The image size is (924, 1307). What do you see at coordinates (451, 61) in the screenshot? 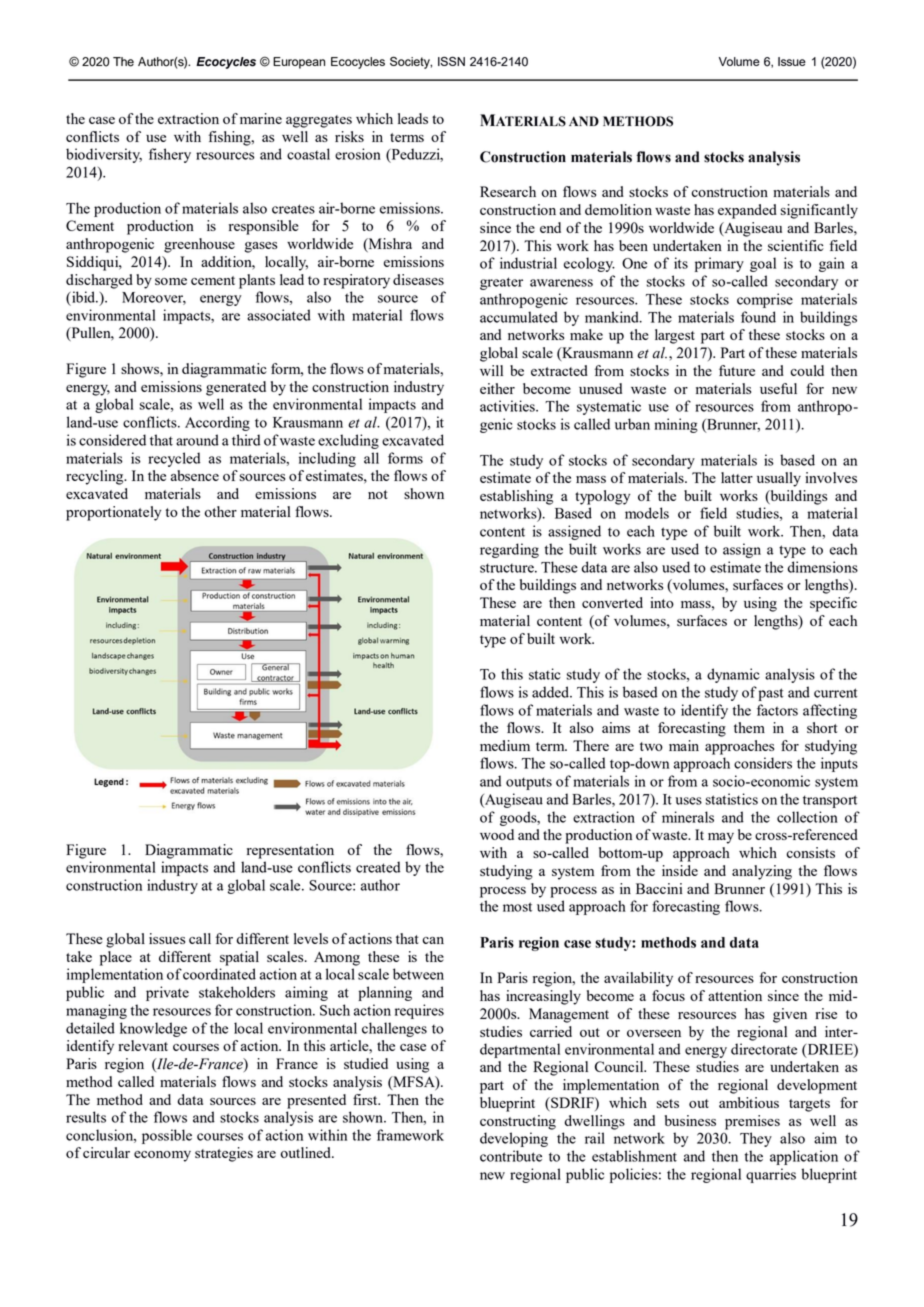
I see `ISSN` at bounding box center [451, 61].
